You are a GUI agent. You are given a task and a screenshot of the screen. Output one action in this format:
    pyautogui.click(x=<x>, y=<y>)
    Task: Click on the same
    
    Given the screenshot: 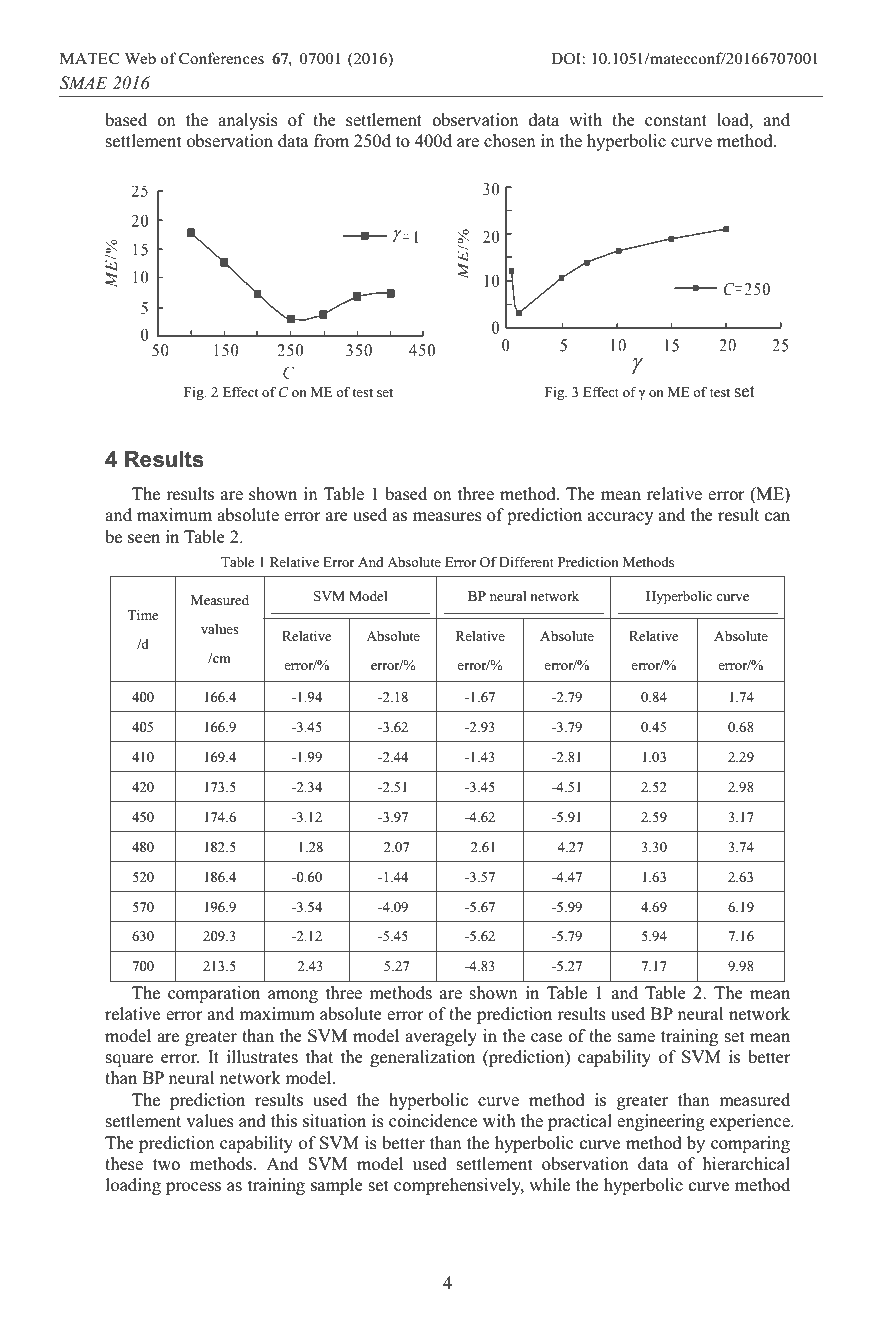 What is the action you would take?
    pyautogui.click(x=636, y=1038)
